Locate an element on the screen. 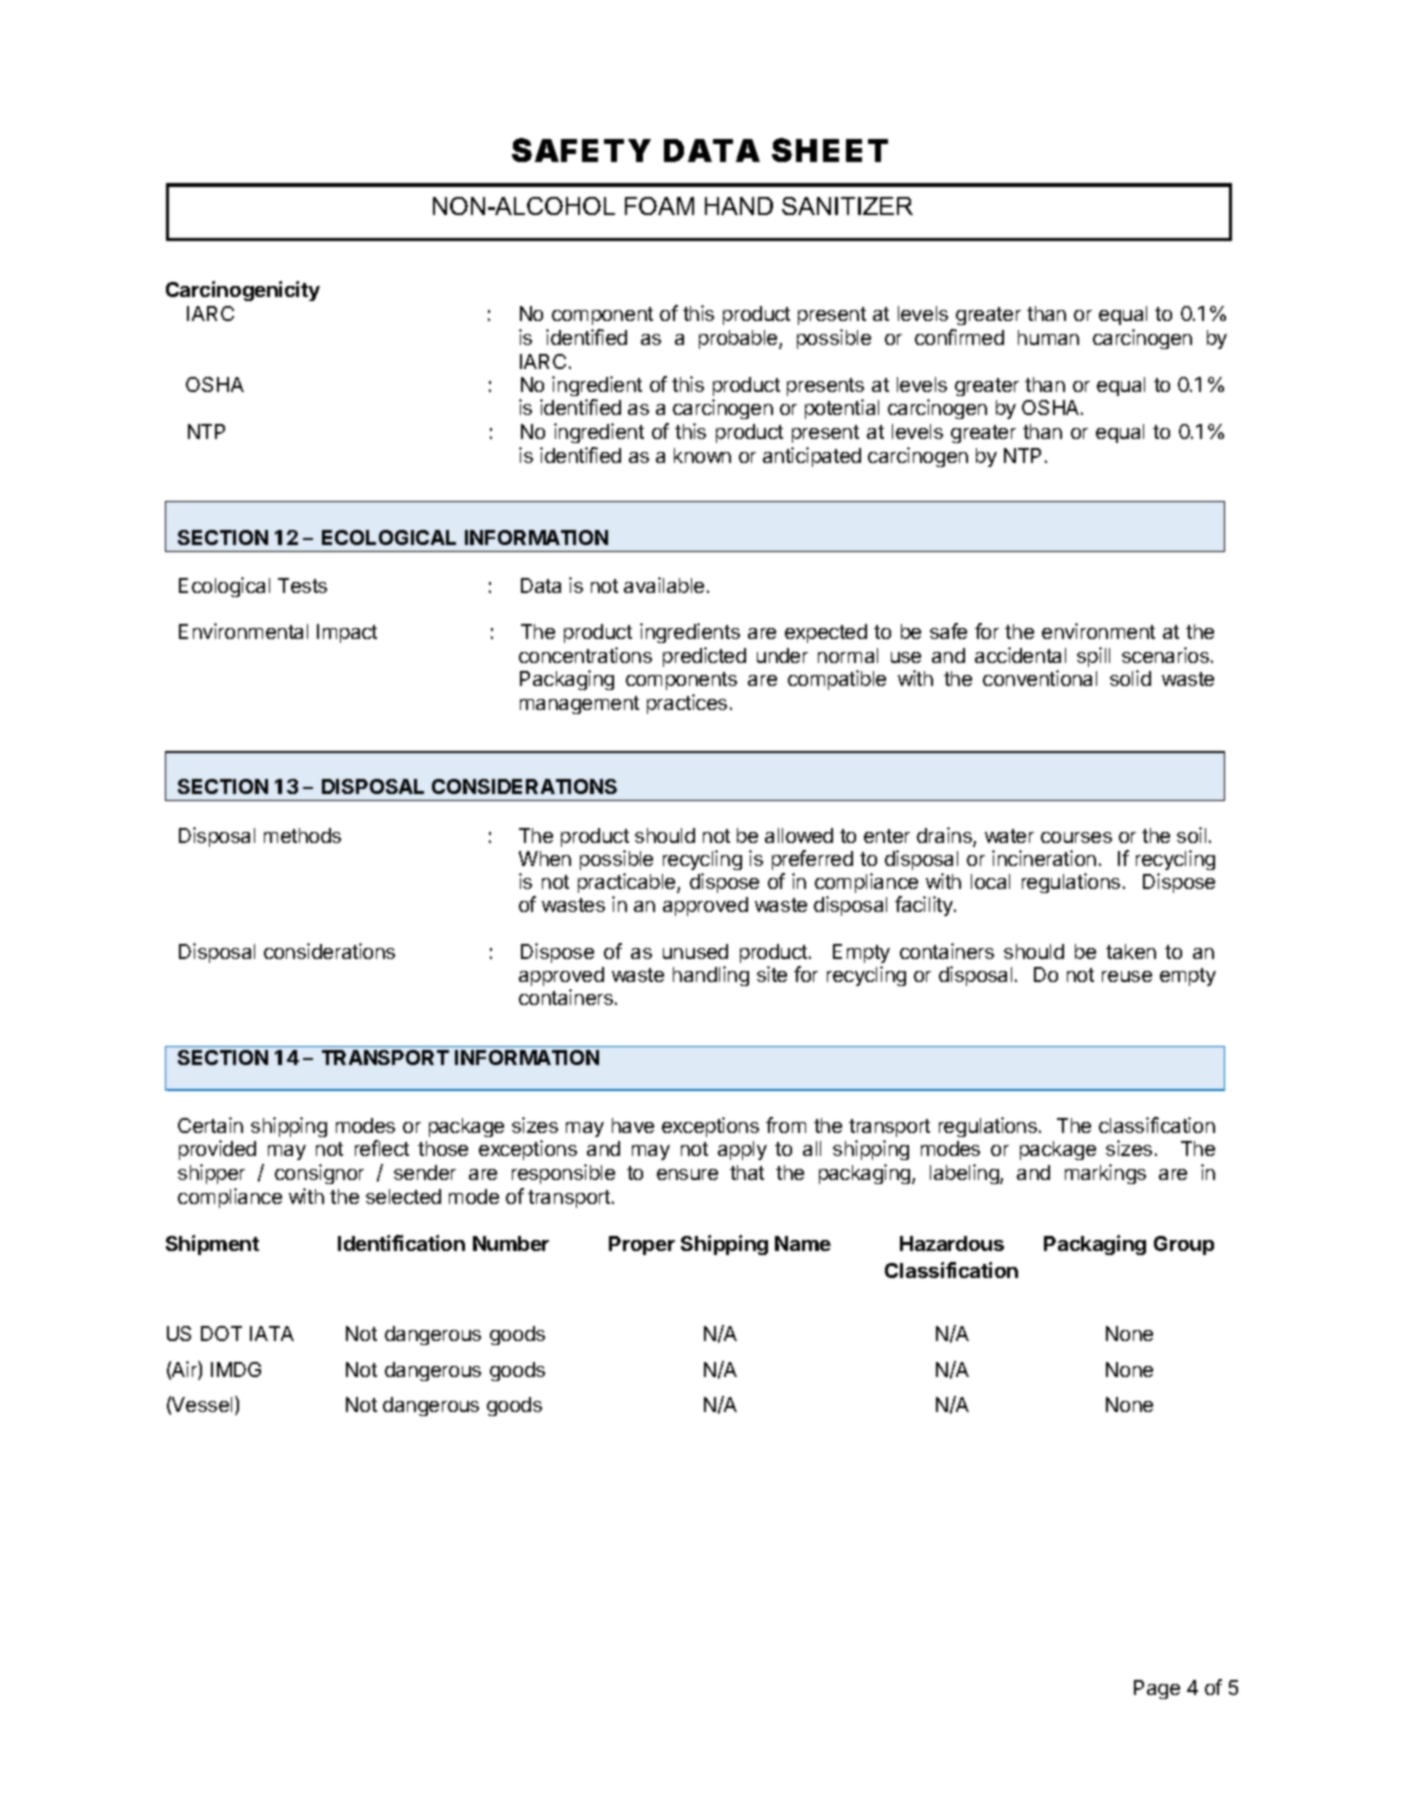  Impact is located at coordinates (347, 633).
